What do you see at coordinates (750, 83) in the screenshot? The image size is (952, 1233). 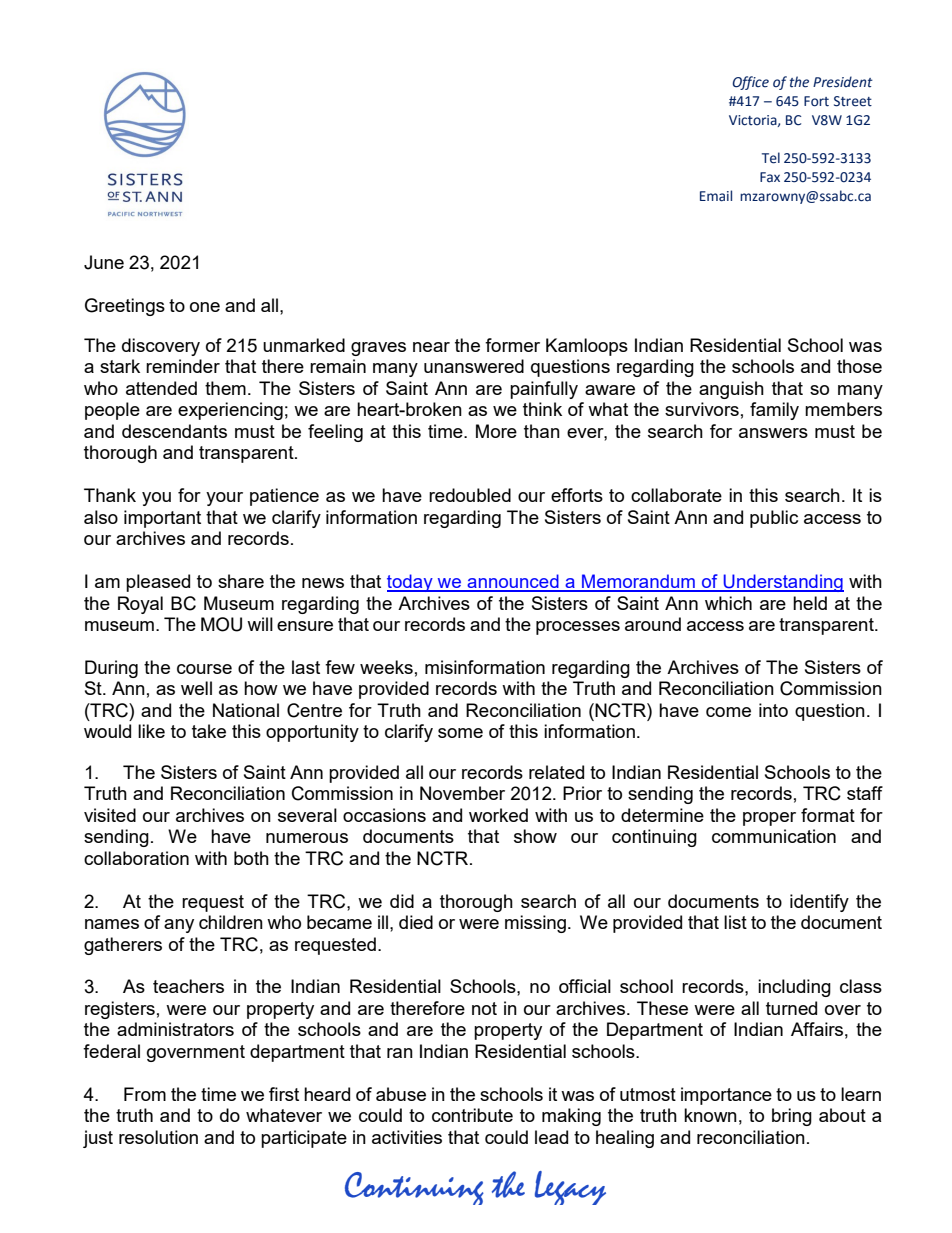 I see `Office` at bounding box center [750, 83].
